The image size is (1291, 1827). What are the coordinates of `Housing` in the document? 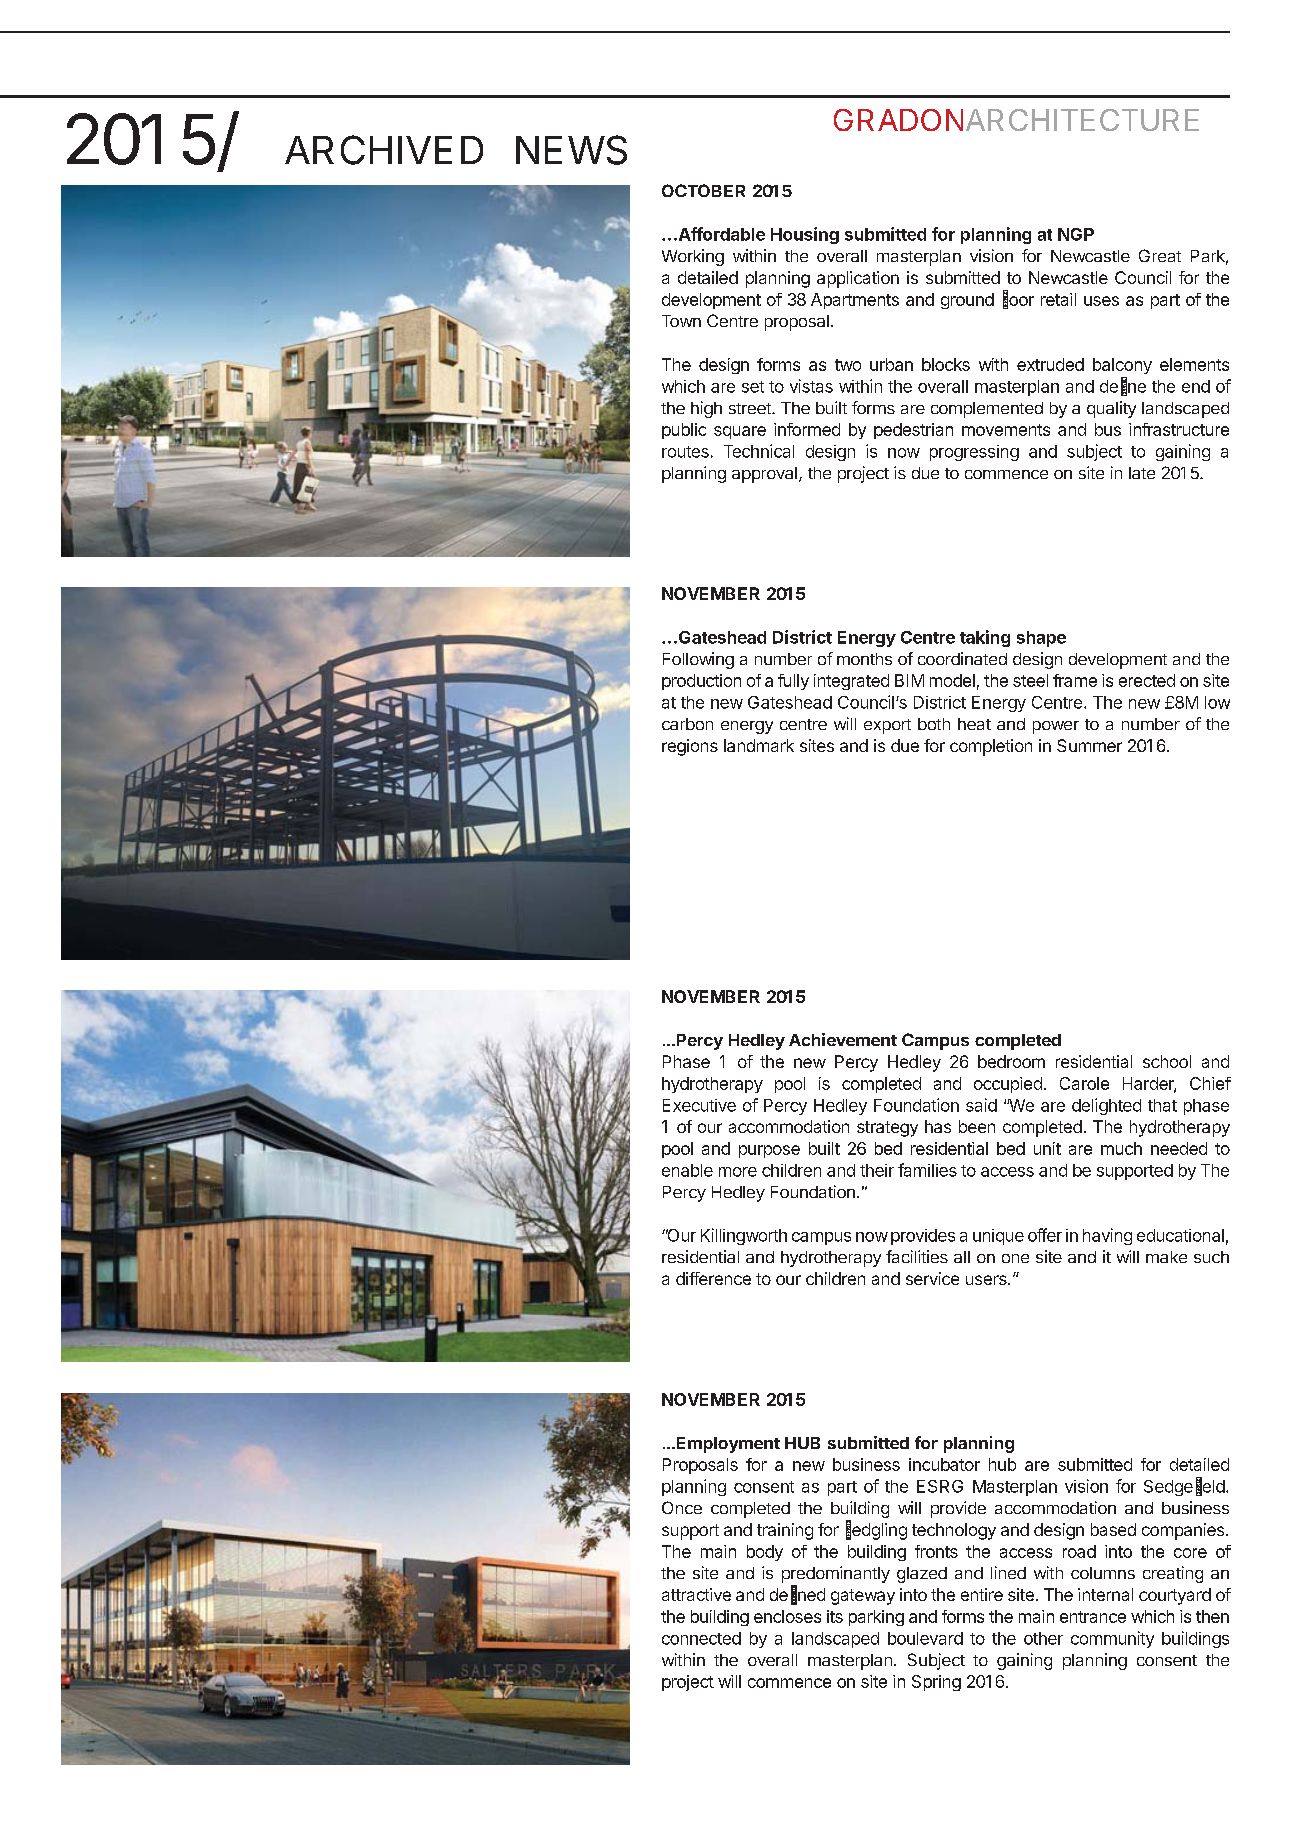 It's located at (805, 235).
